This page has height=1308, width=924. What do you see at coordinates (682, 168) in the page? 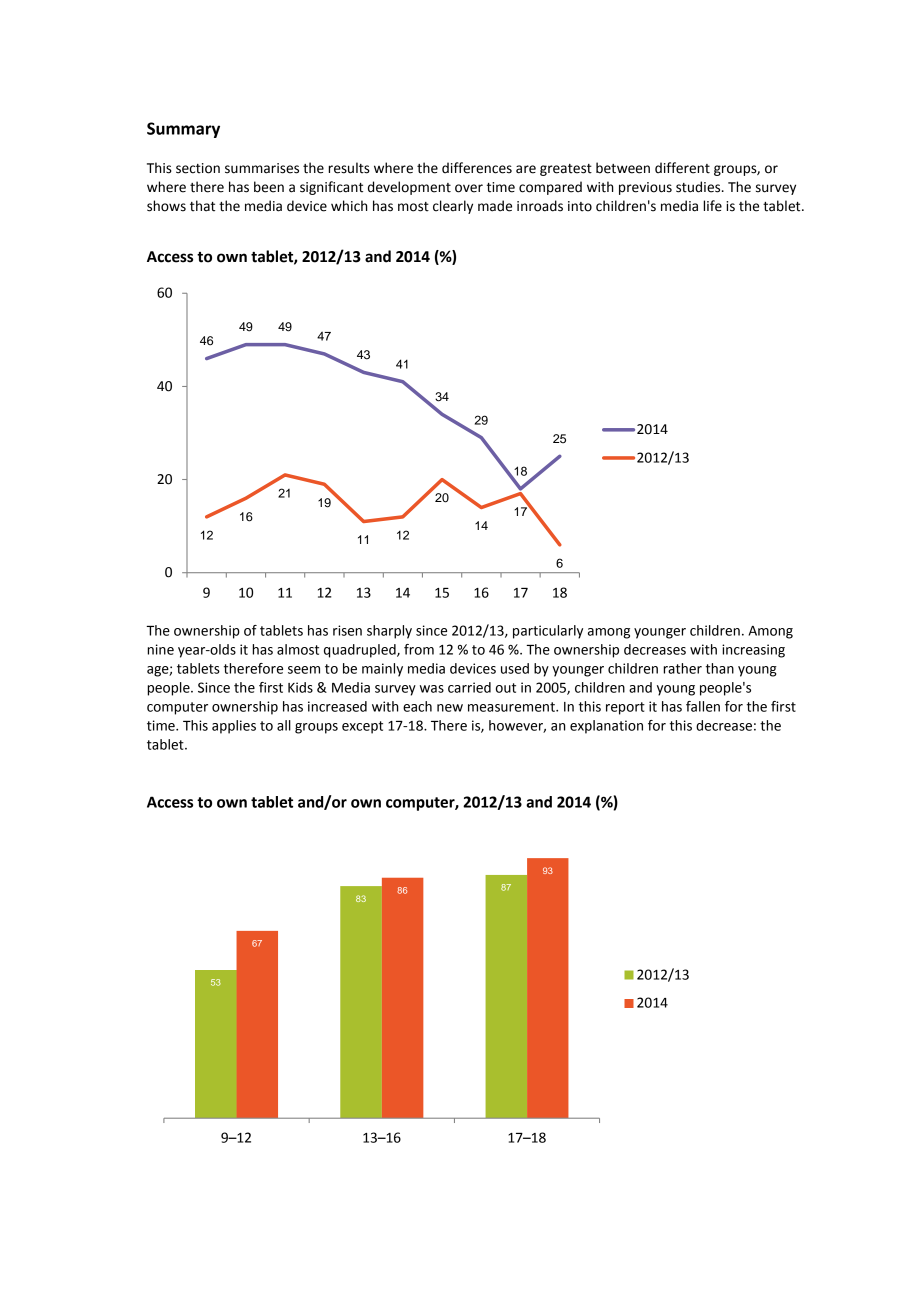
I see `different` at bounding box center [682, 168].
